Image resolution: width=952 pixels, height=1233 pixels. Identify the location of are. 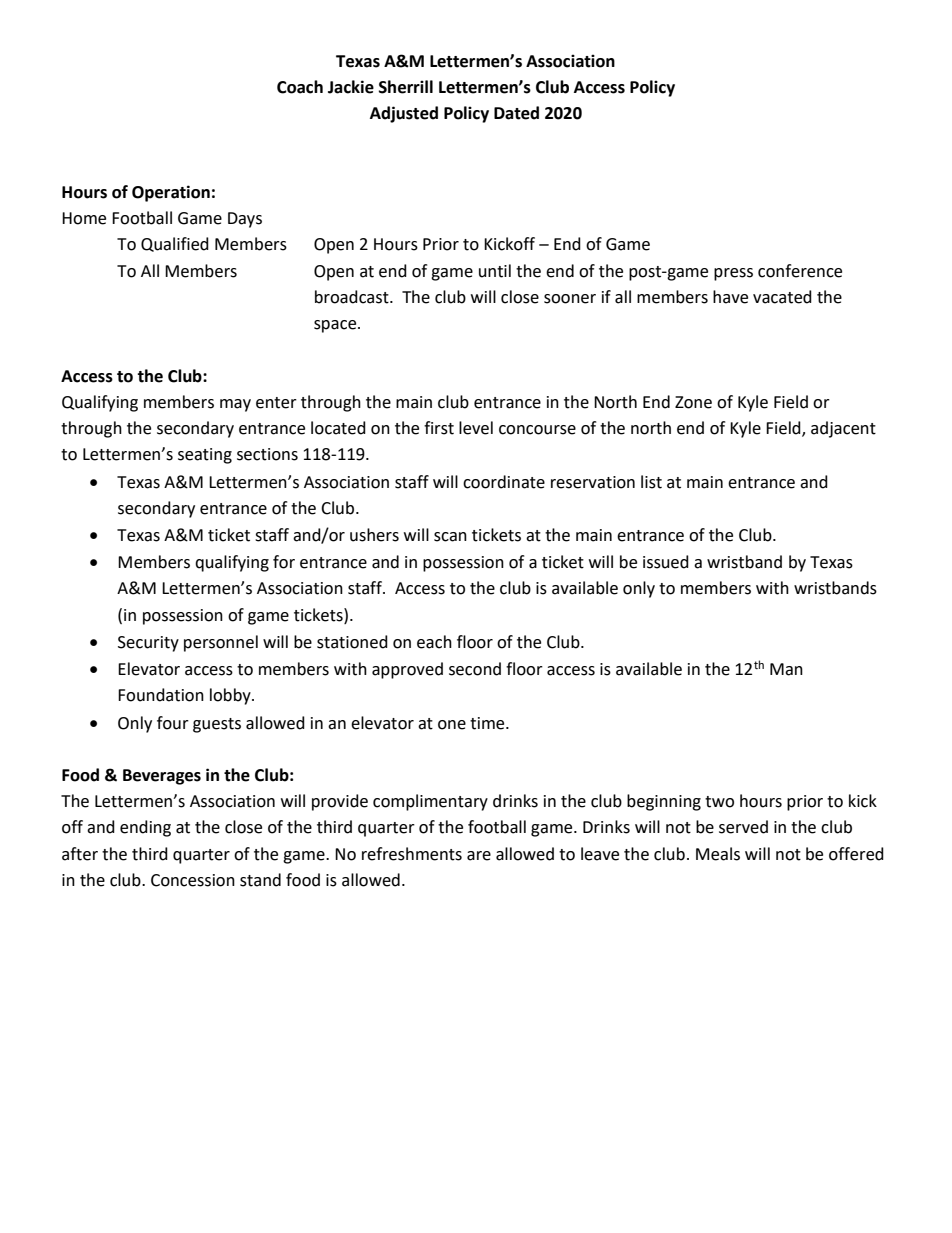
(479, 856).
